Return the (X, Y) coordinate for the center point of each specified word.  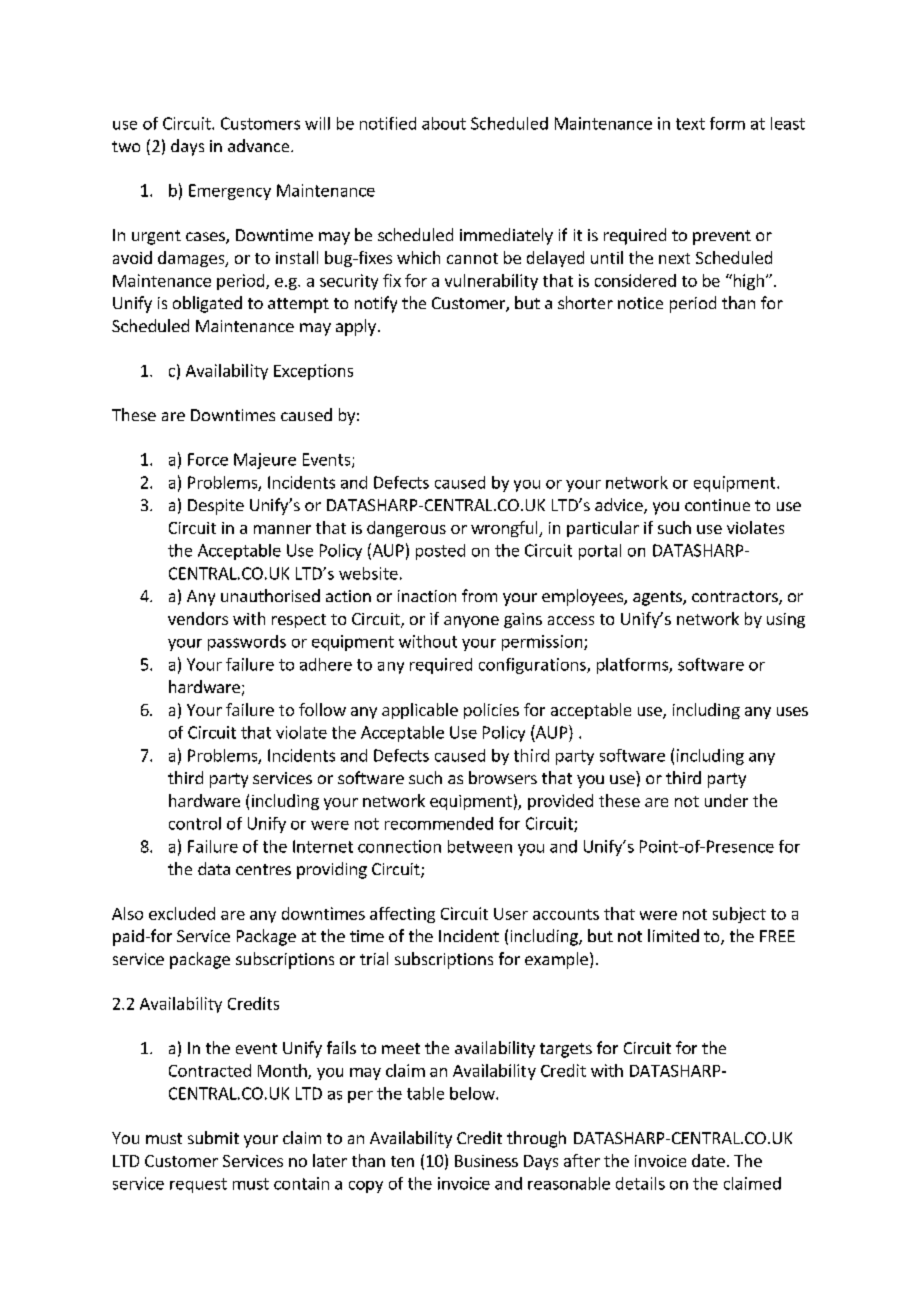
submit (213, 1137)
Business (486, 1161)
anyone (471, 622)
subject (739, 915)
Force (208, 459)
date (708, 1160)
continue (717, 505)
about (444, 123)
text (690, 124)
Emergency (230, 192)
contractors (736, 598)
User (511, 914)
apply (356, 327)
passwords (247, 643)
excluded (182, 913)
